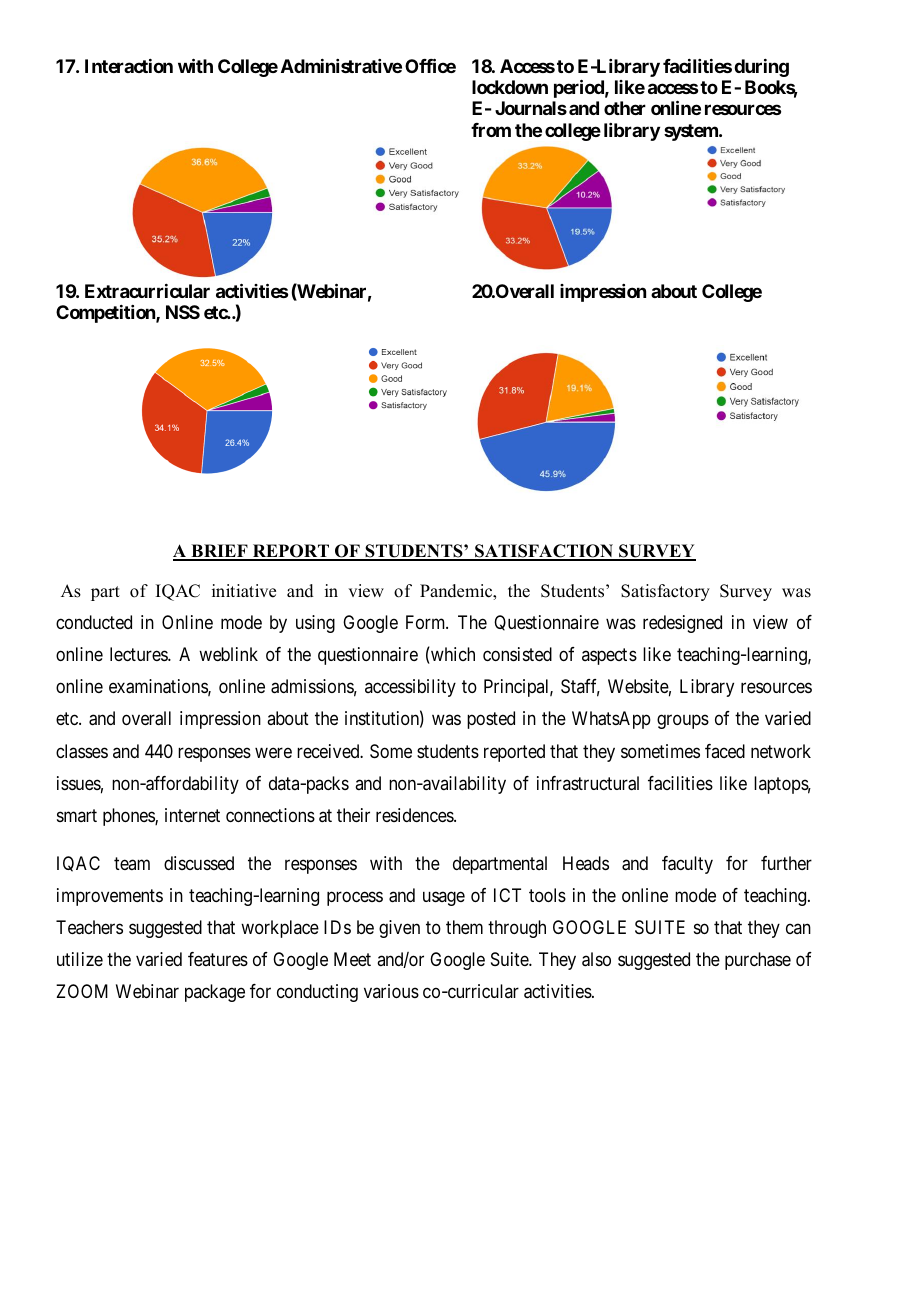  What do you see at coordinates (761, 68) in the screenshot?
I see `during` at bounding box center [761, 68].
